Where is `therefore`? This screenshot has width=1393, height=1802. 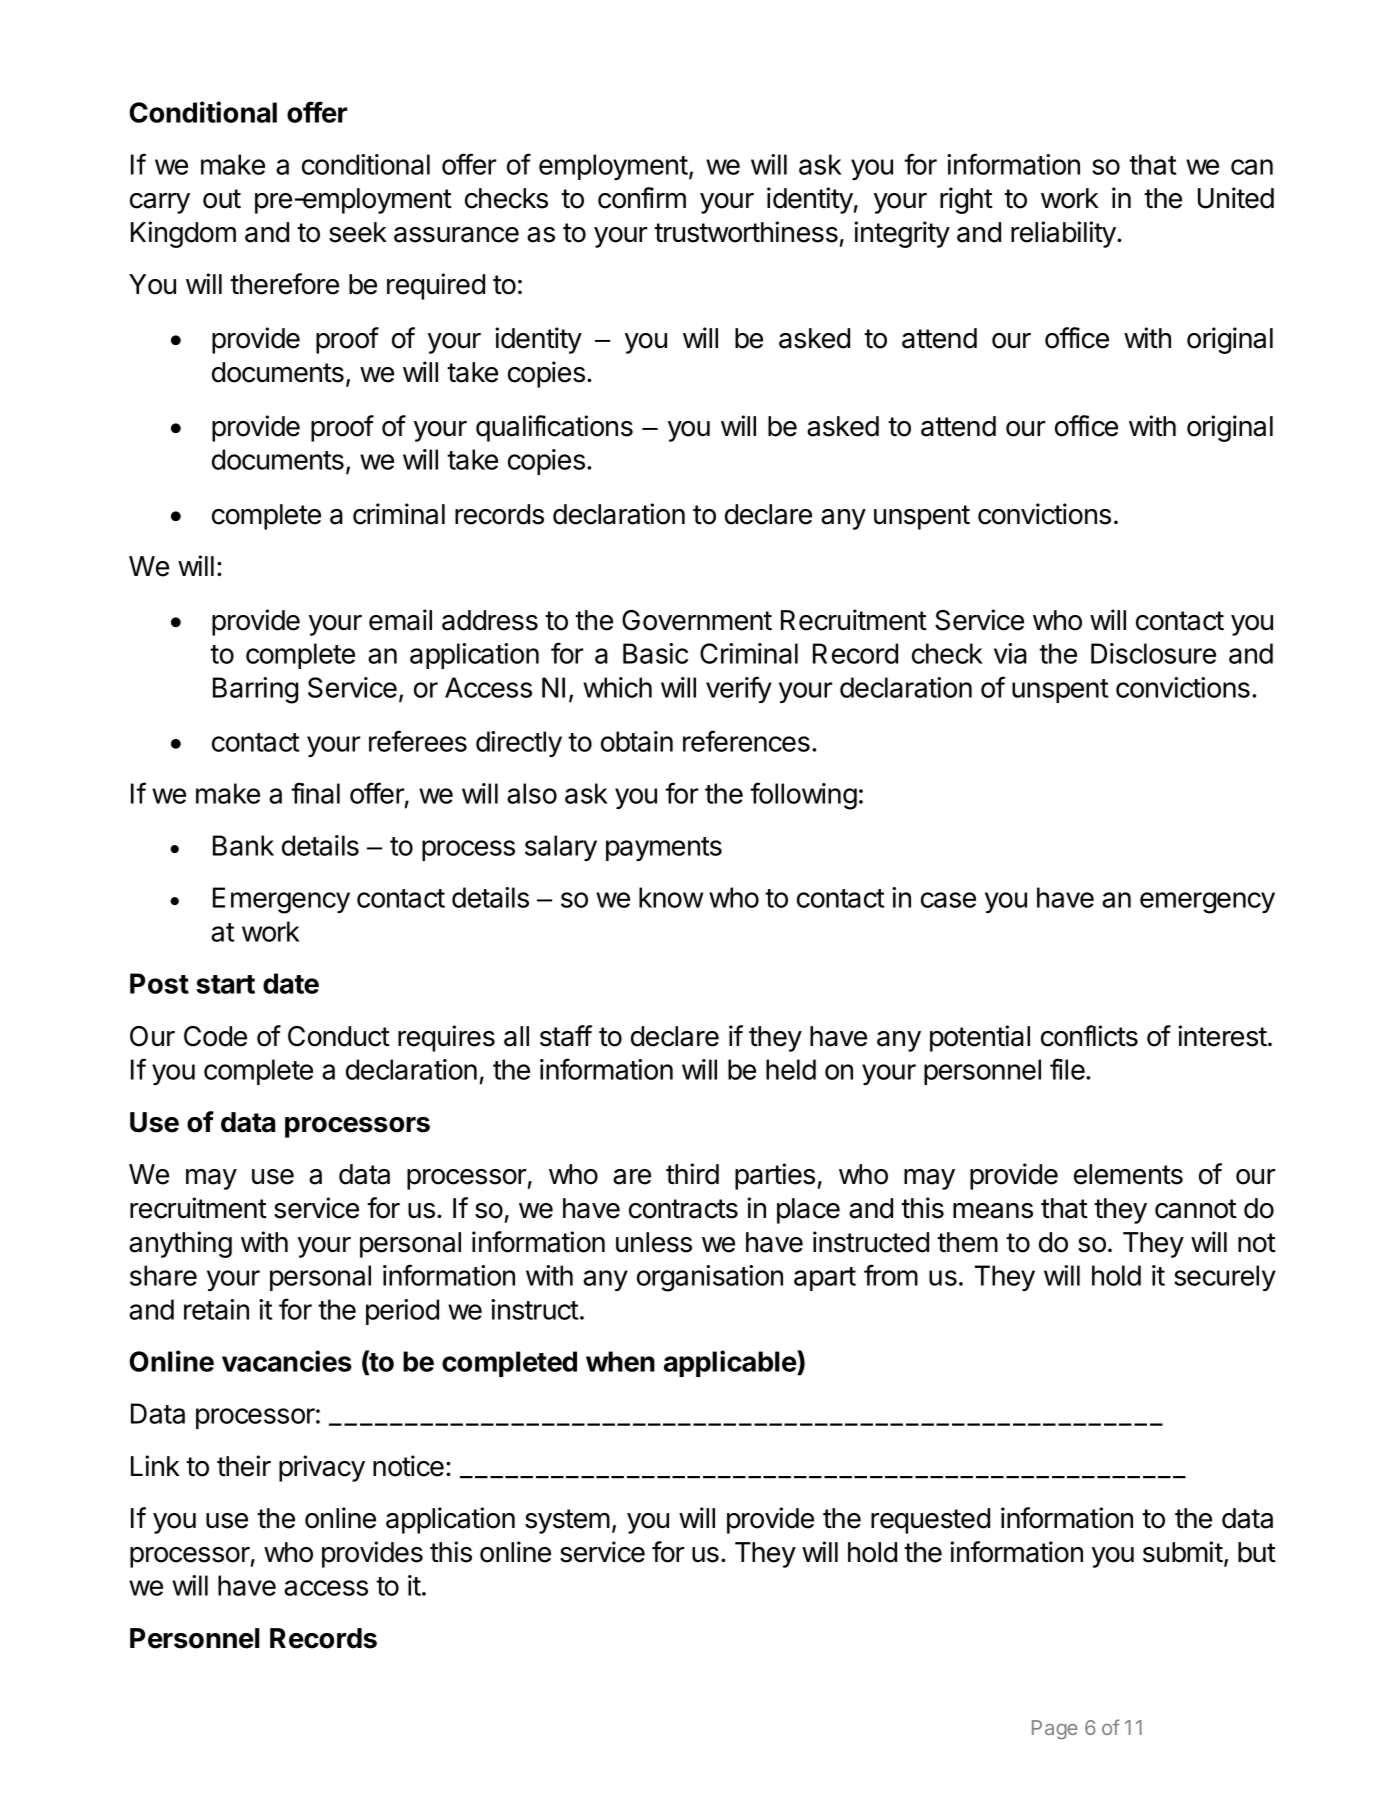
therefore is located at coordinates (284, 284).
